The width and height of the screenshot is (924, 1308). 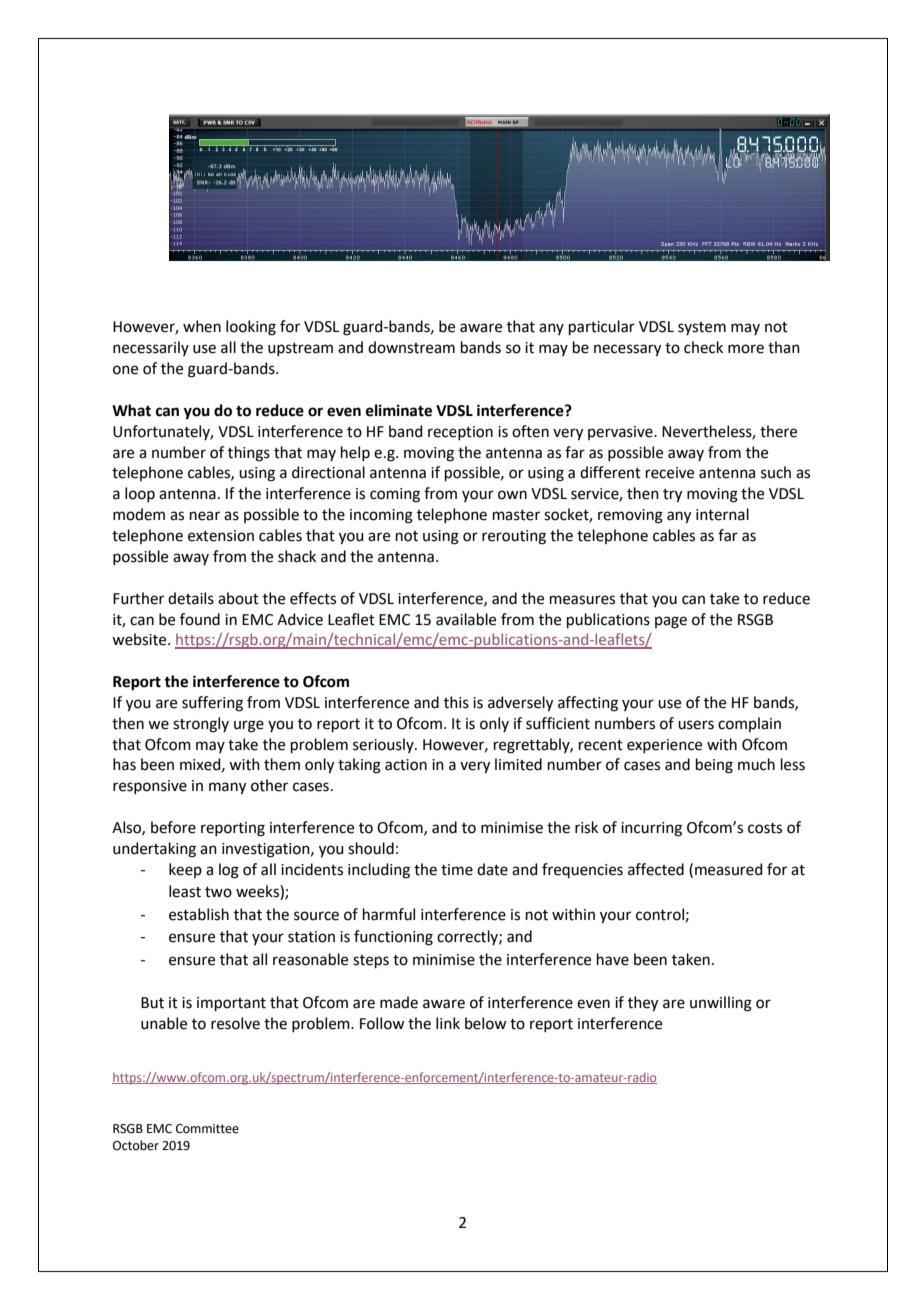 What do you see at coordinates (696, 725) in the screenshot?
I see `users` at bounding box center [696, 725].
